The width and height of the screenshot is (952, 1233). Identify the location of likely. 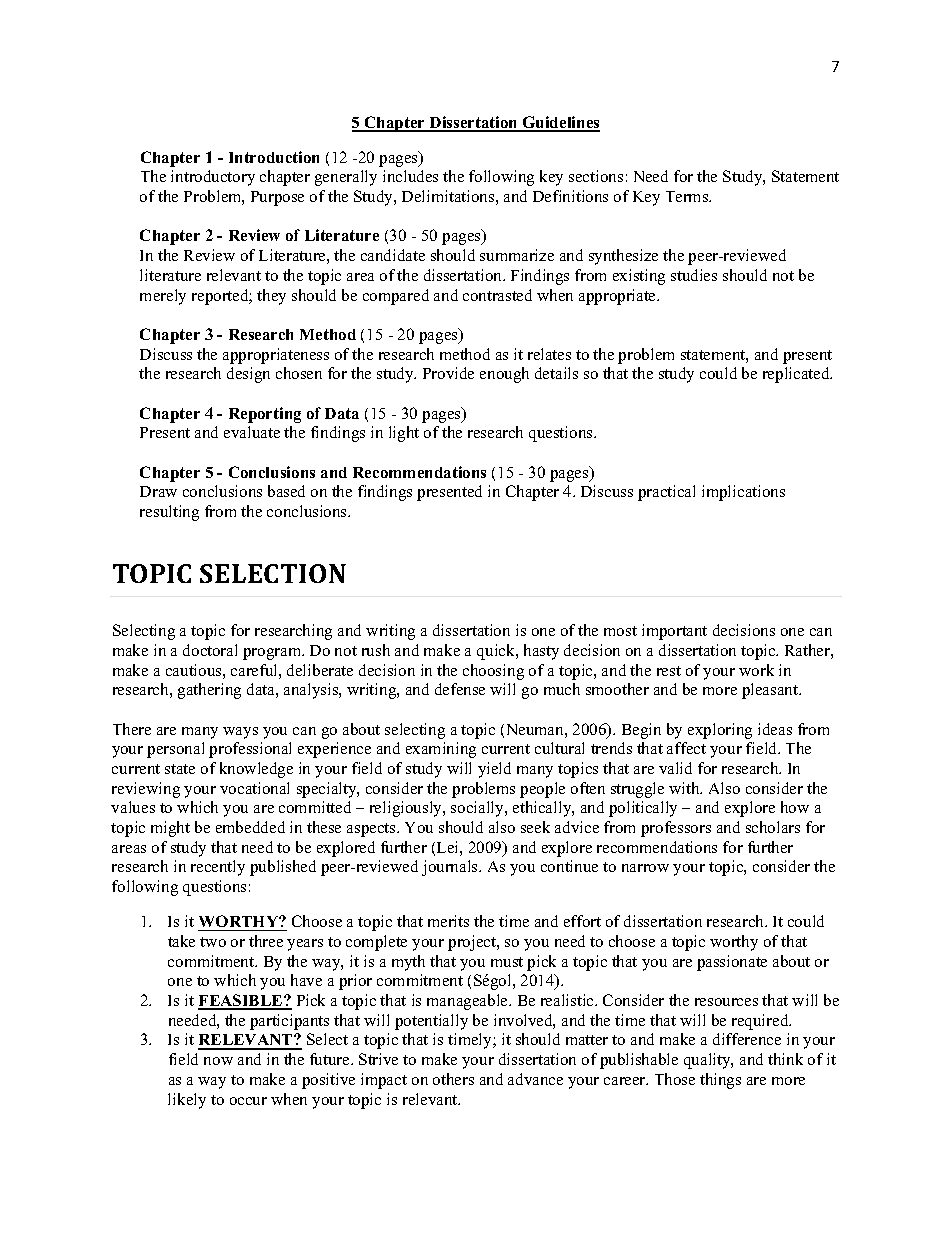
(187, 1101).
